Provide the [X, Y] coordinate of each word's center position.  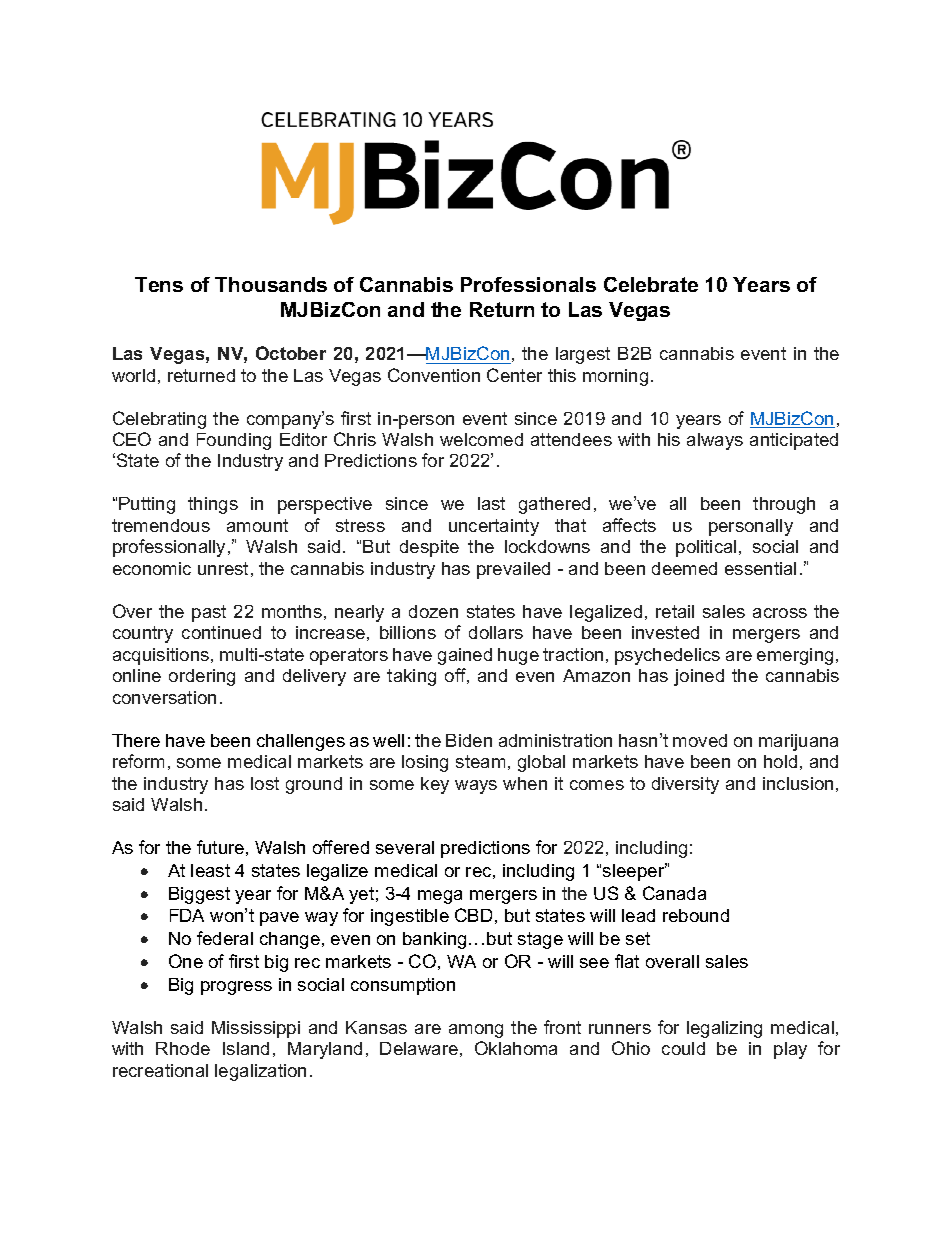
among [476, 1031]
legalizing [724, 1029]
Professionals [528, 284]
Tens [159, 284]
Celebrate [651, 284]
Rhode [183, 1048]
